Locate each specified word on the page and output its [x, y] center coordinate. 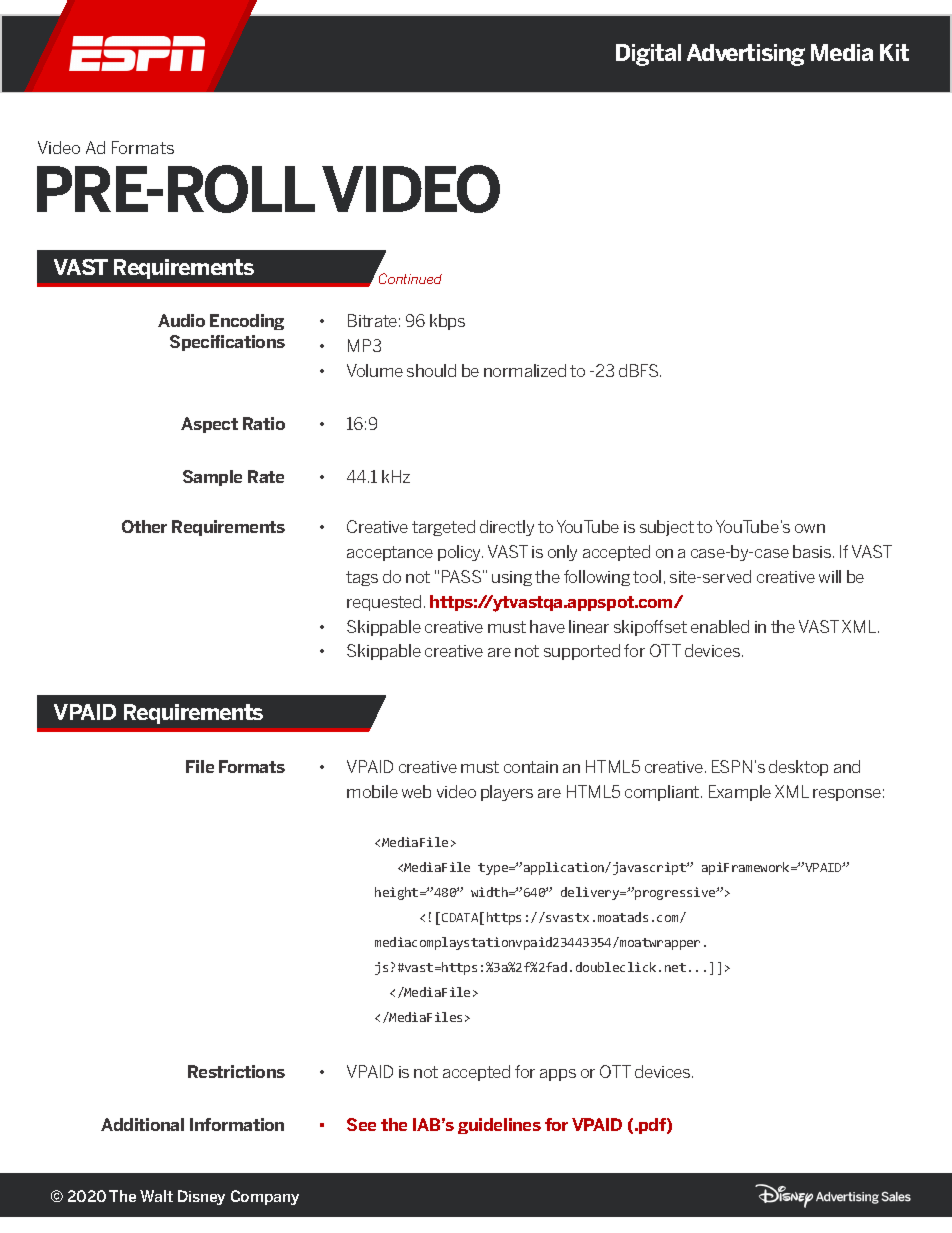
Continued [410, 278]
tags [362, 578]
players [507, 793]
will [830, 576]
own [810, 528]
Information [237, 1124]
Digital [648, 55]
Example [740, 793]
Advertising [746, 55]
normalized [525, 370]
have [547, 626]
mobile [372, 791]
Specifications [227, 343]
